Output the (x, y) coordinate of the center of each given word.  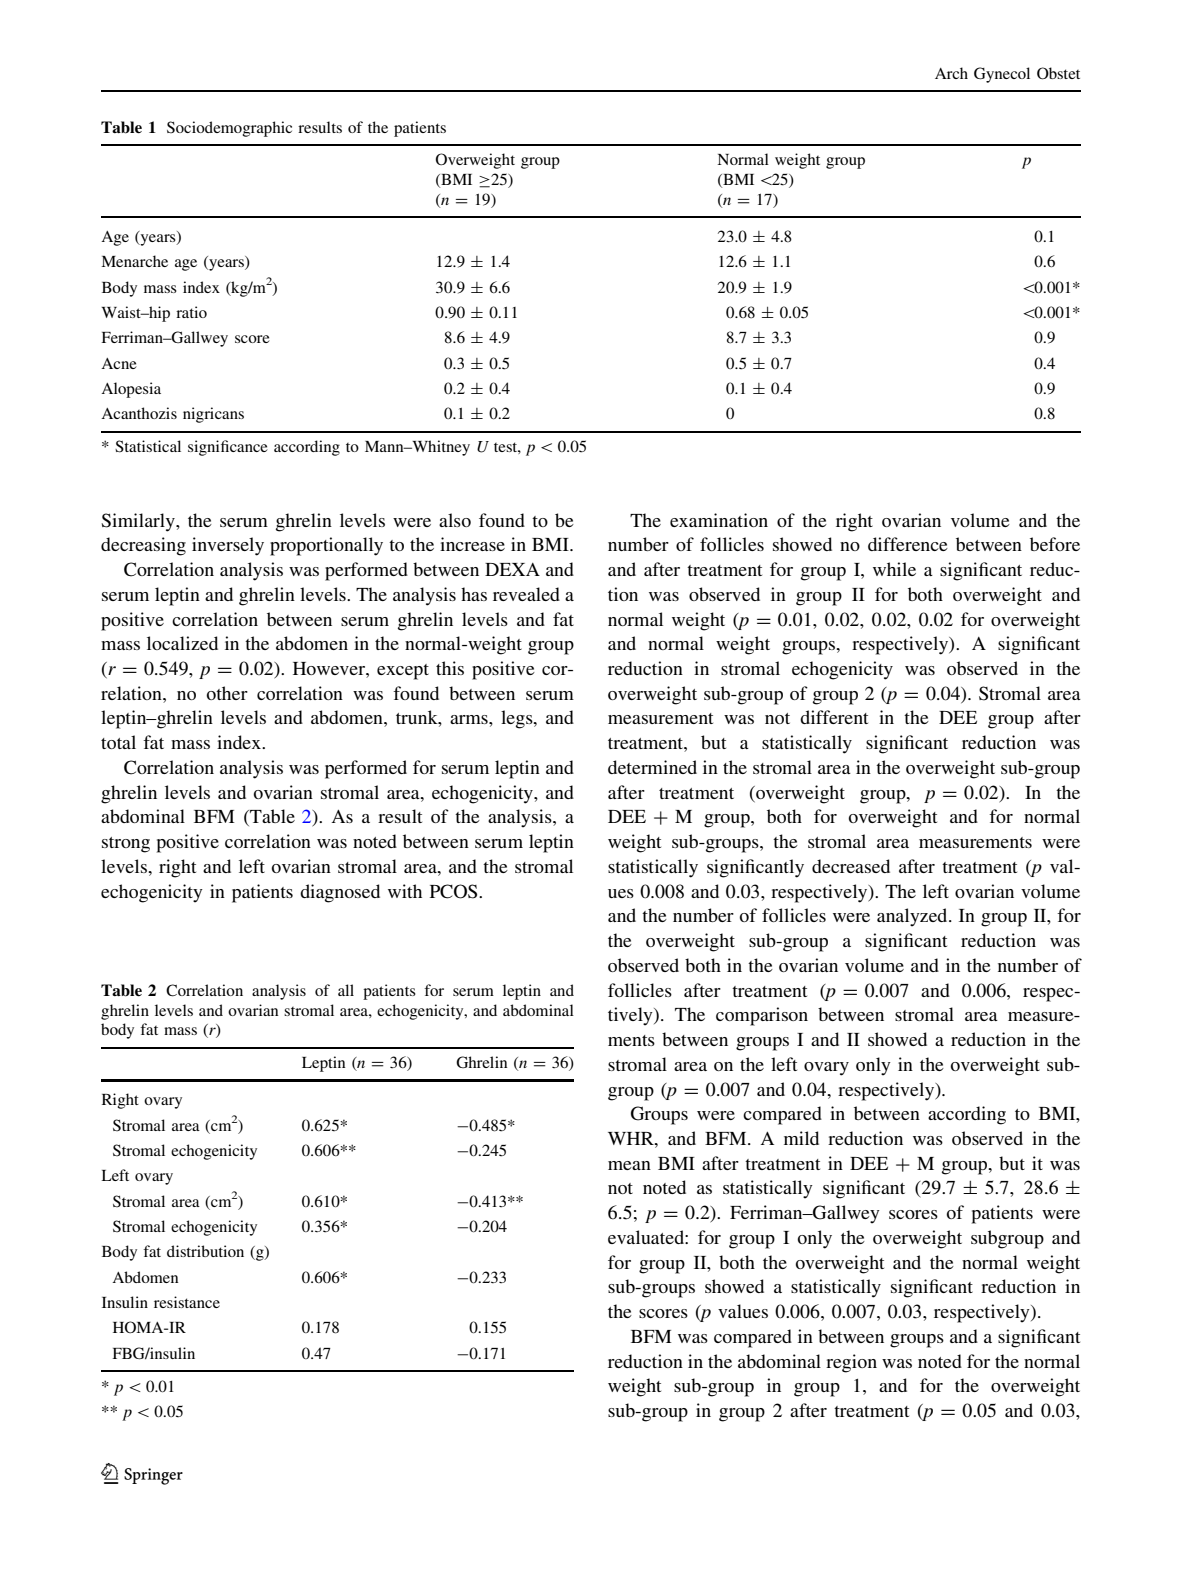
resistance (187, 1302)
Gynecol (1002, 75)
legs (518, 719)
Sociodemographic (229, 129)
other (227, 693)
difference (908, 544)
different (834, 717)
